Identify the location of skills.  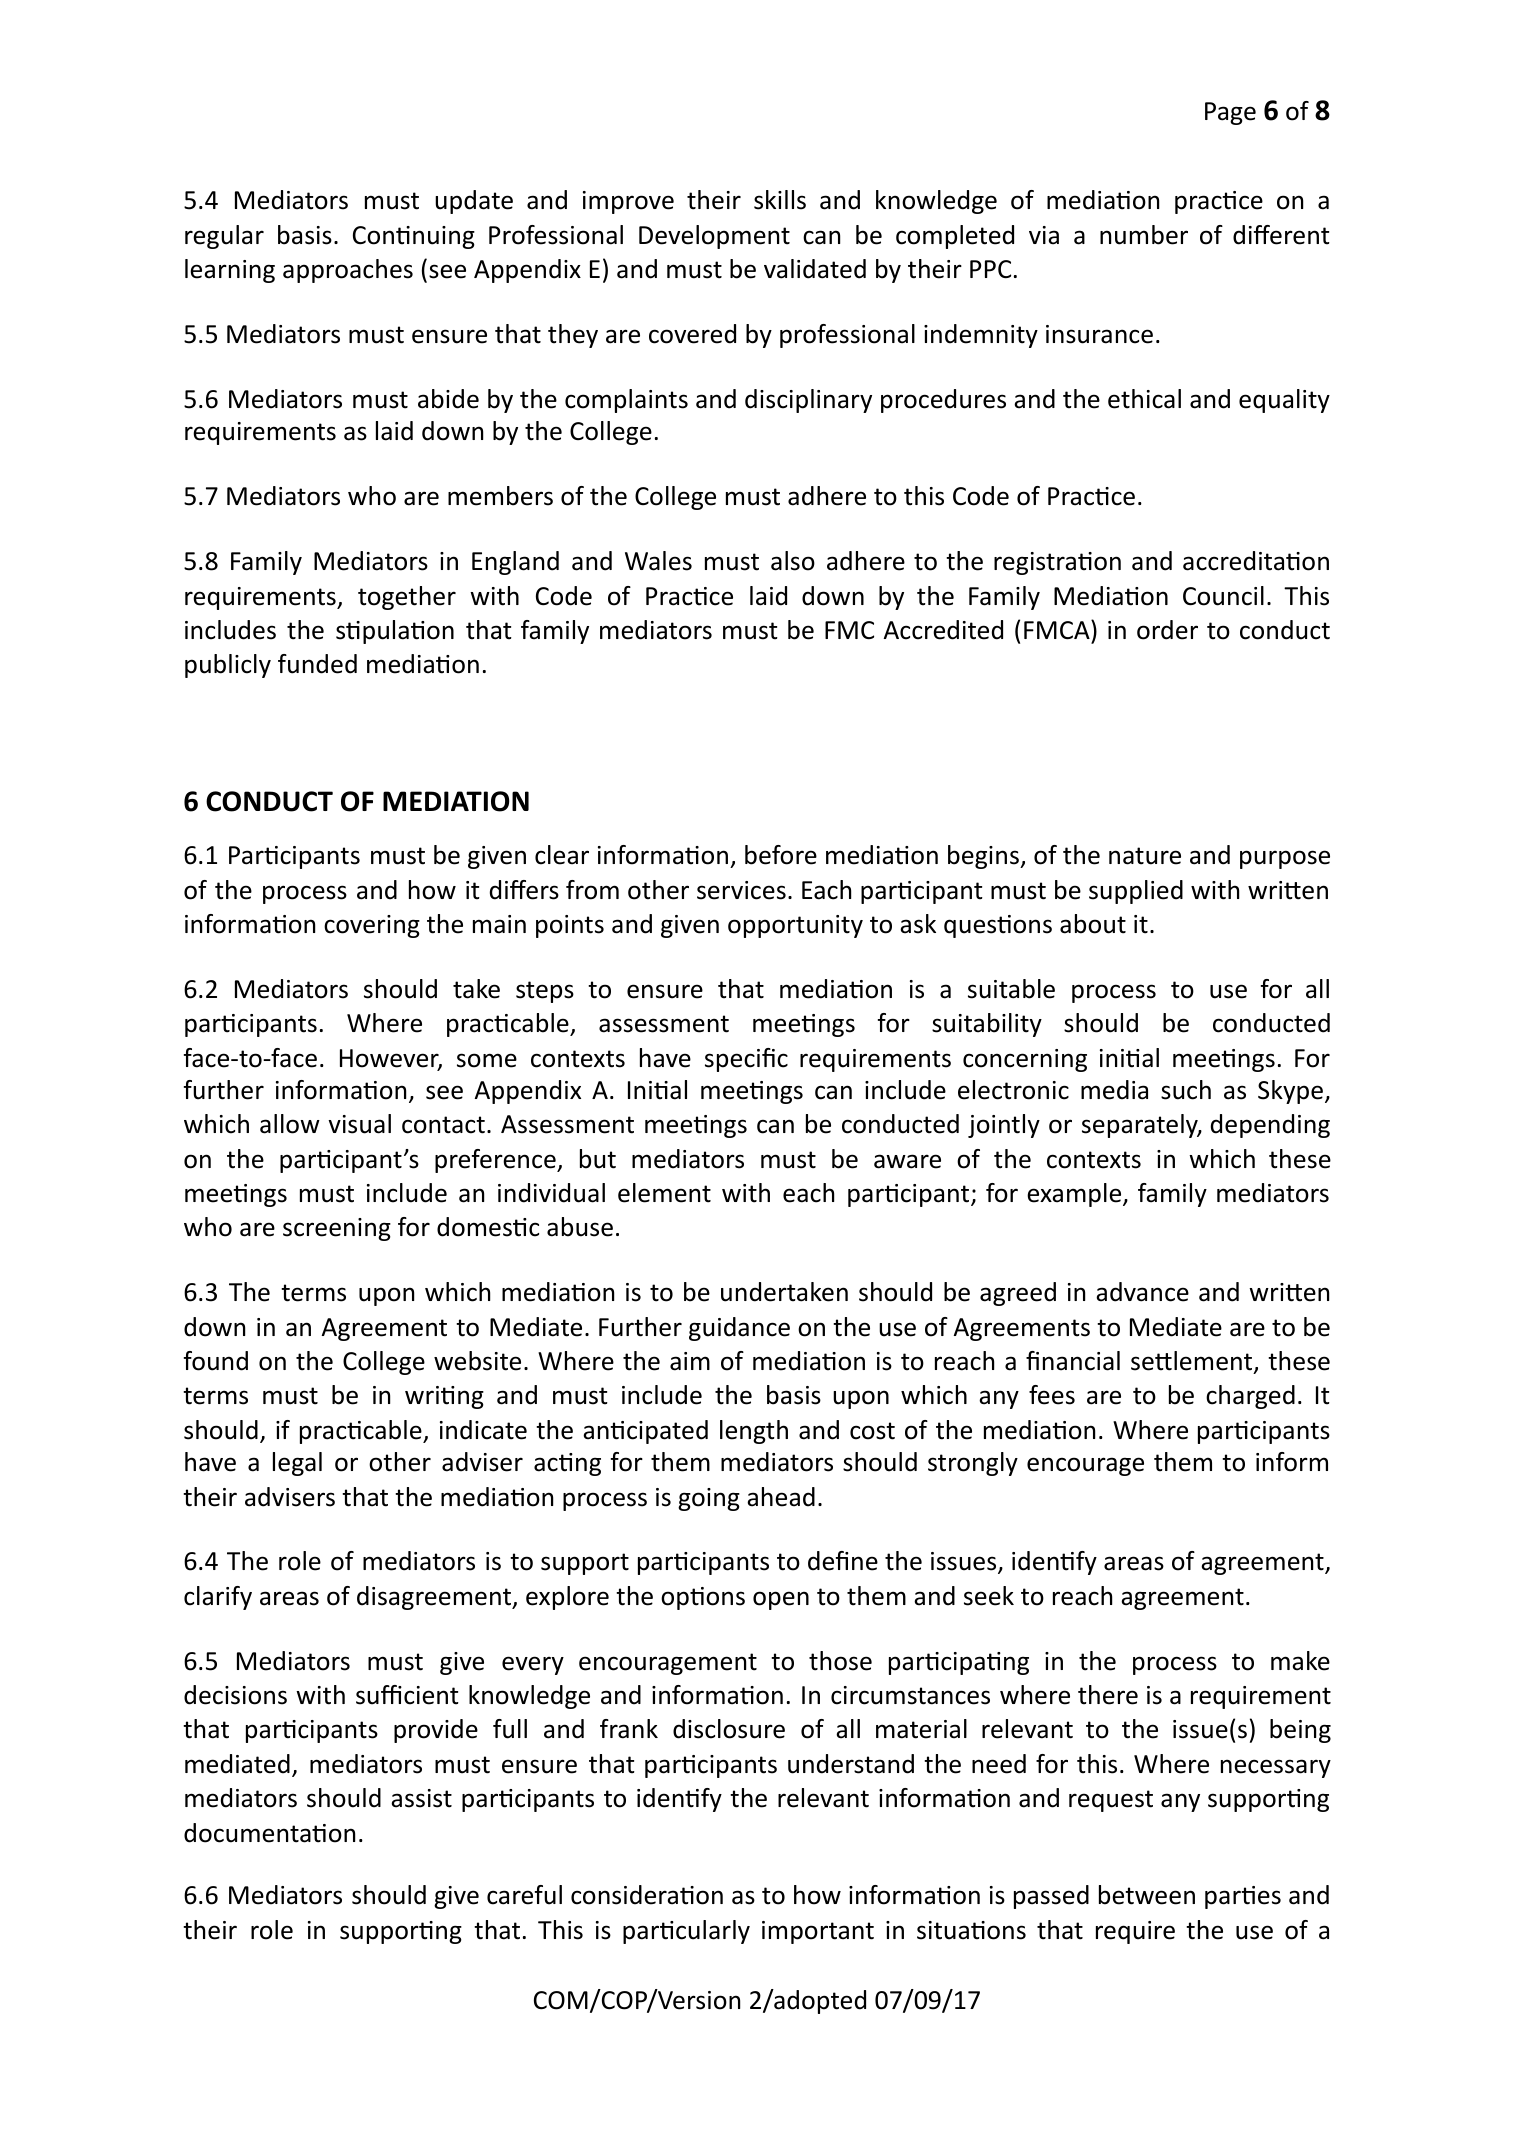
(780, 200).
